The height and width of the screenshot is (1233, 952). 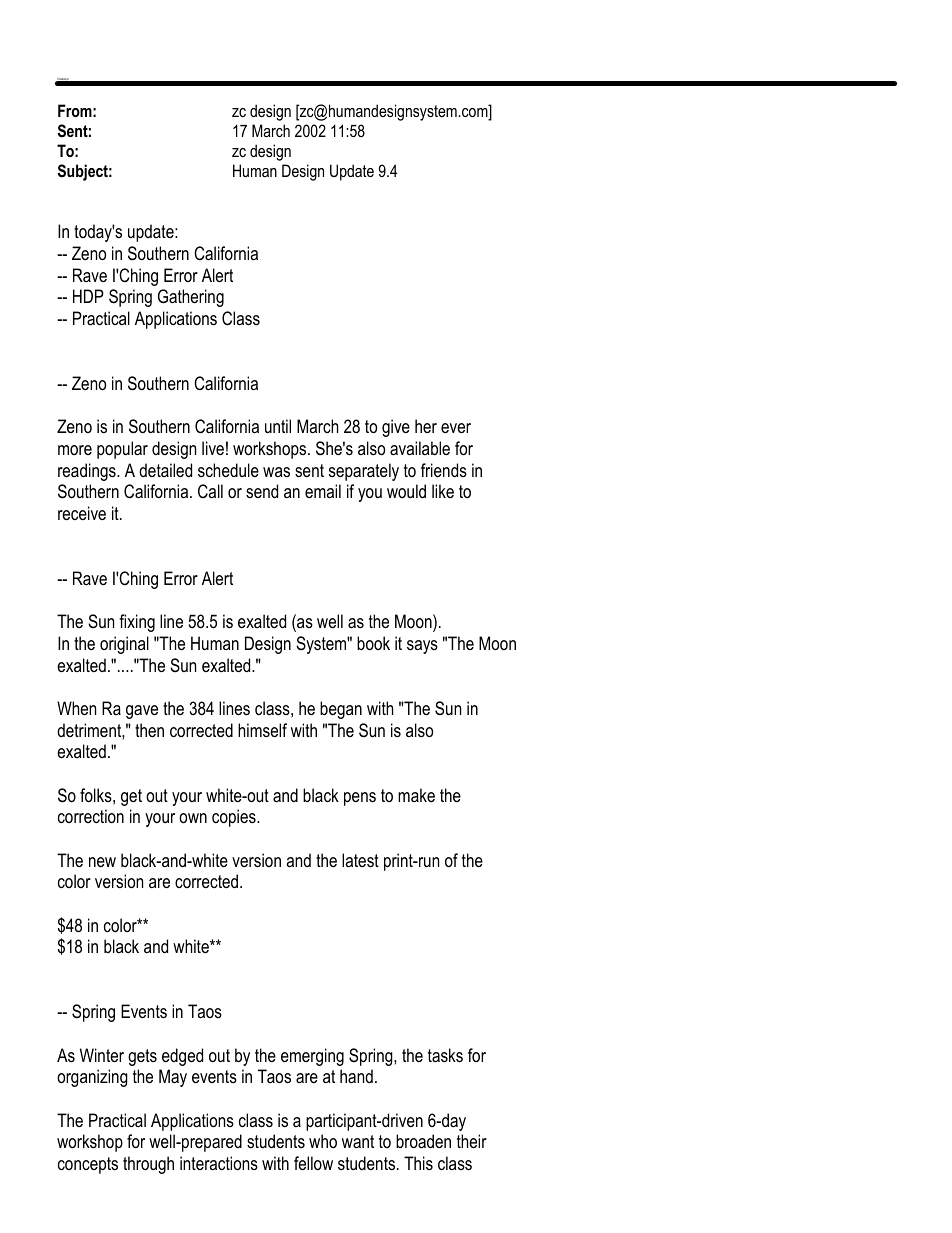 I want to click on give, so click(x=396, y=428).
